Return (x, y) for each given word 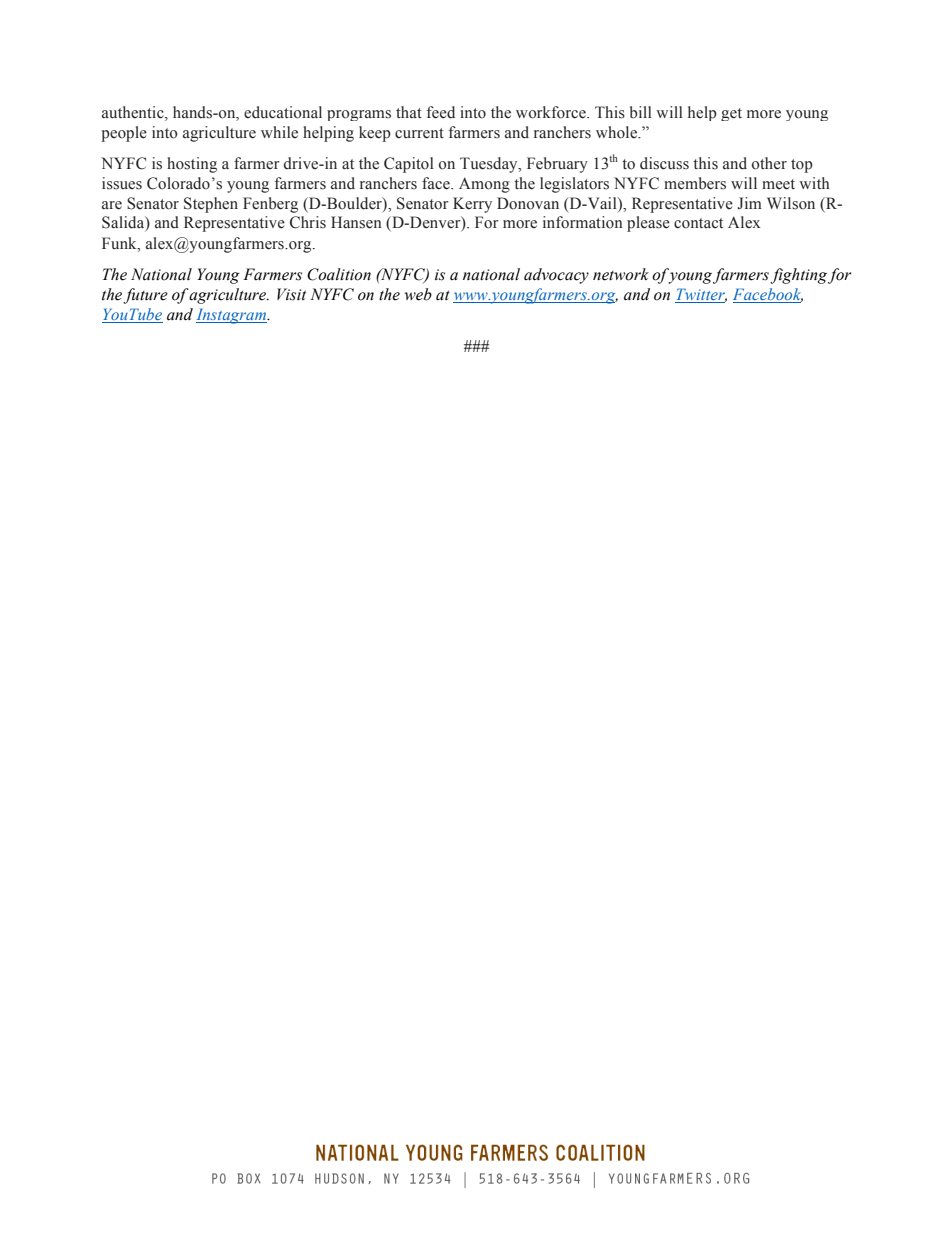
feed (440, 112)
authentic (134, 112)
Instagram (232, 316)
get (731, 114)
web (418, 294)
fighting (798, 276)
